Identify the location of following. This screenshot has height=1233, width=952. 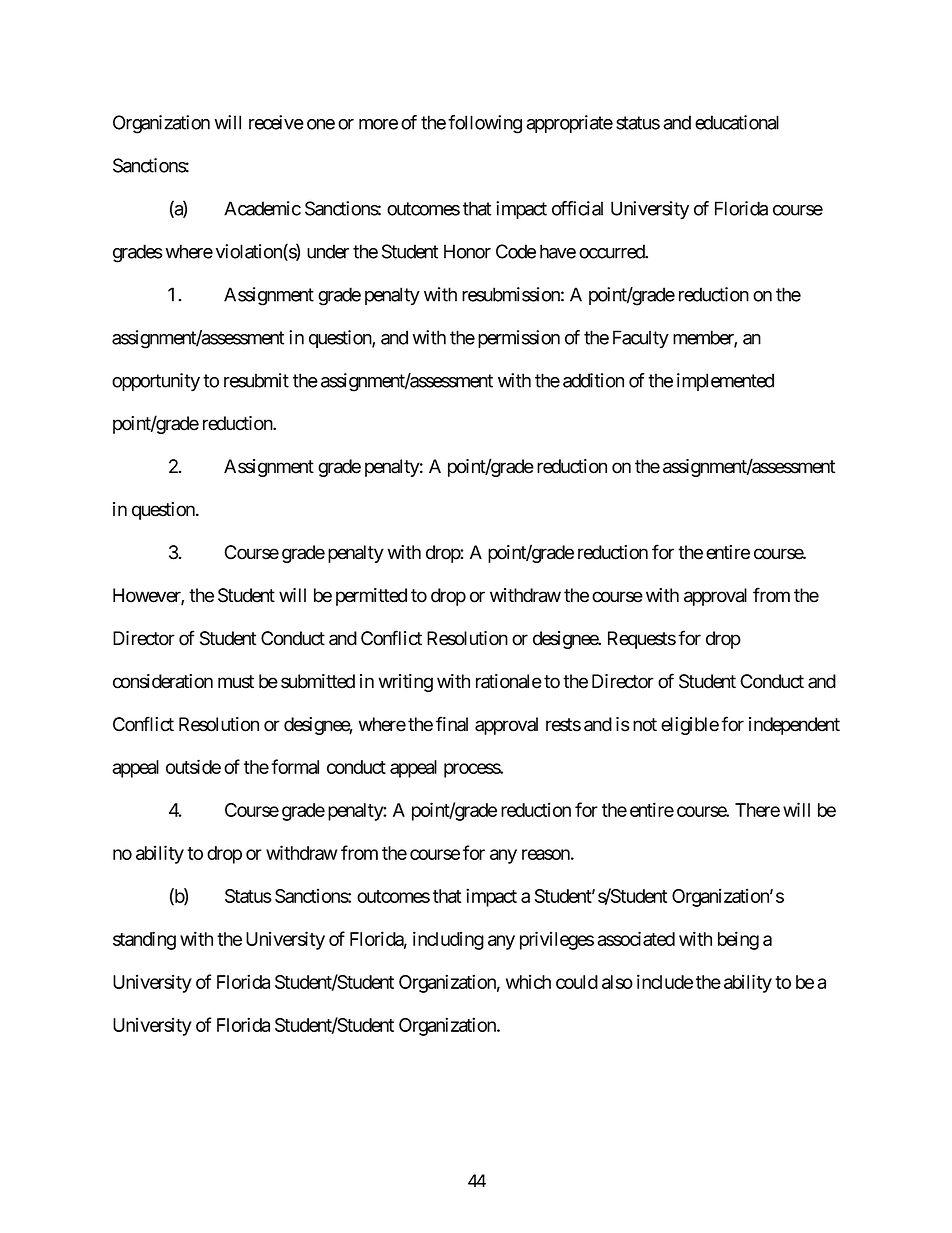
(485, 124).
